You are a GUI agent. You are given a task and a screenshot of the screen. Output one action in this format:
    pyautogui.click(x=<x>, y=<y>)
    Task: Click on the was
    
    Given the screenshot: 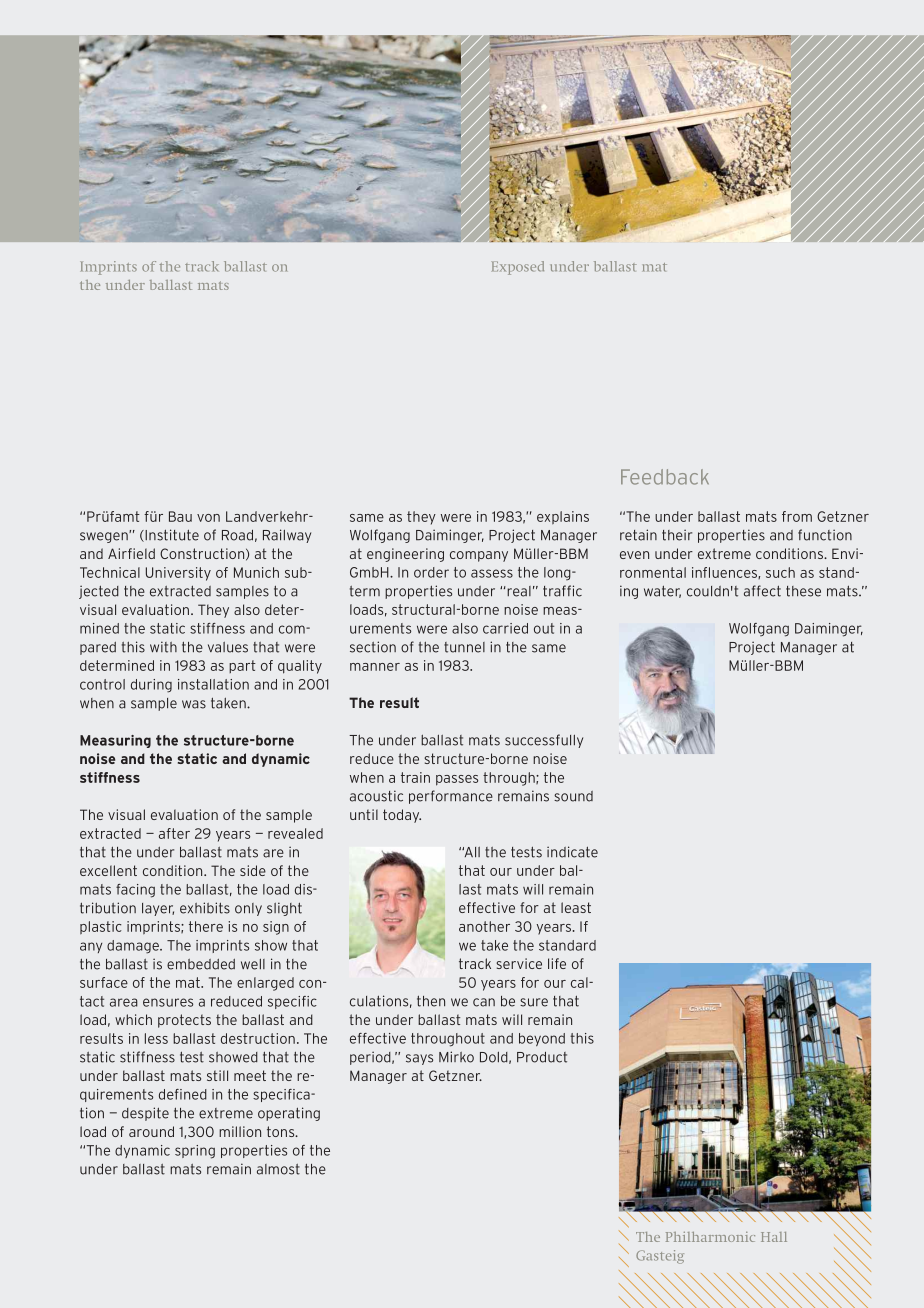 What is the action you would take?
    pyautogui.click(x=194, y=704)
